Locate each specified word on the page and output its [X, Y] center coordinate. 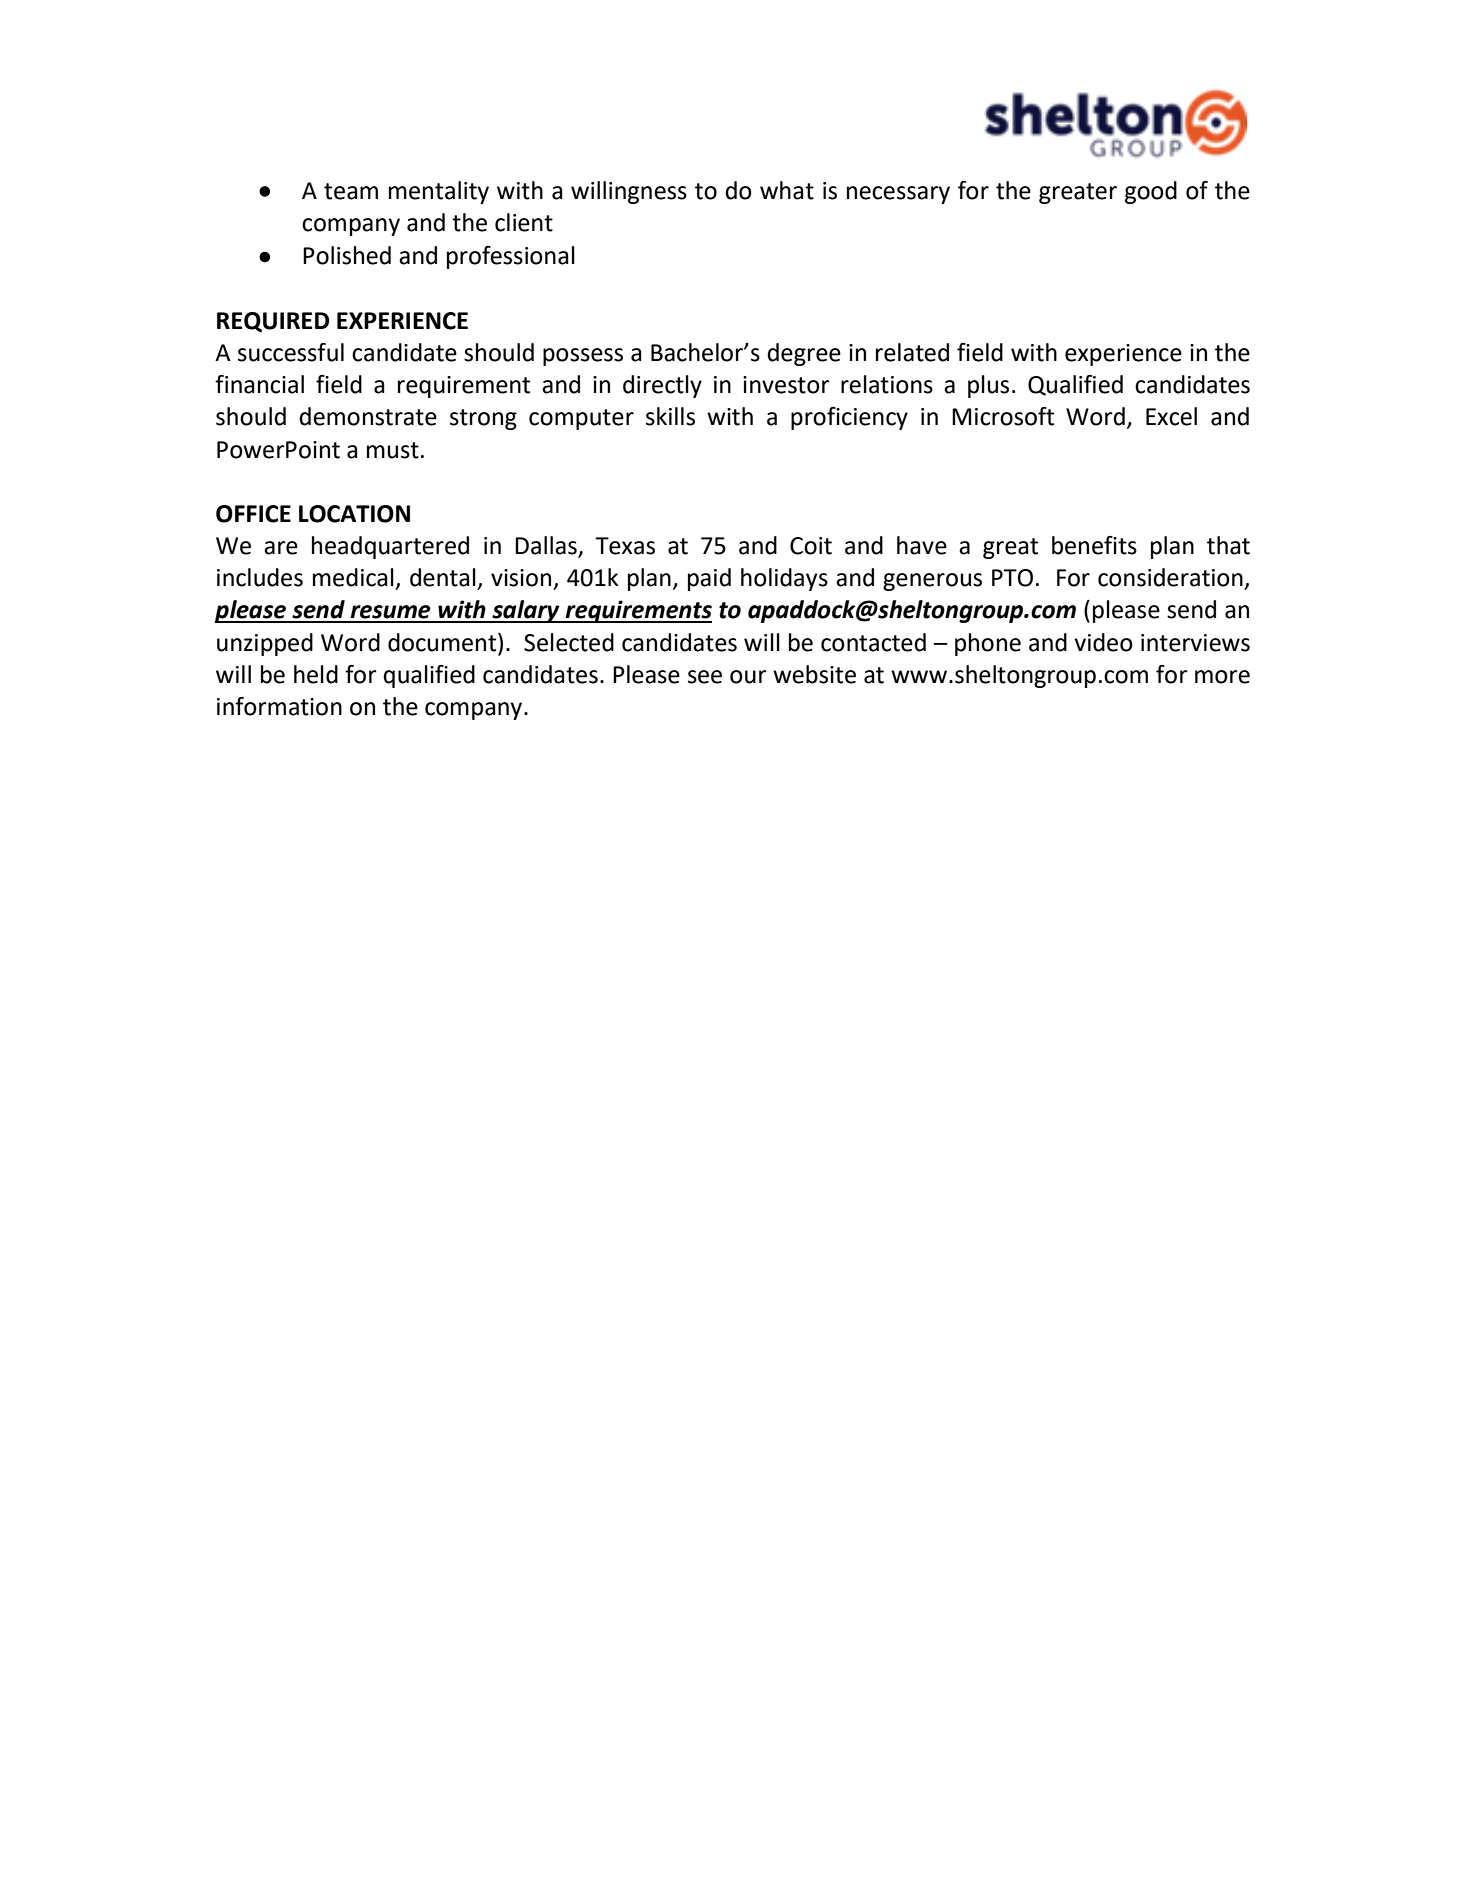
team [351, 191]
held [316, 674]
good [1151, 192]
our [748, 677]
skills [670, 416]
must [393, 450]
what [787, 190]
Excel [1171, 416]
